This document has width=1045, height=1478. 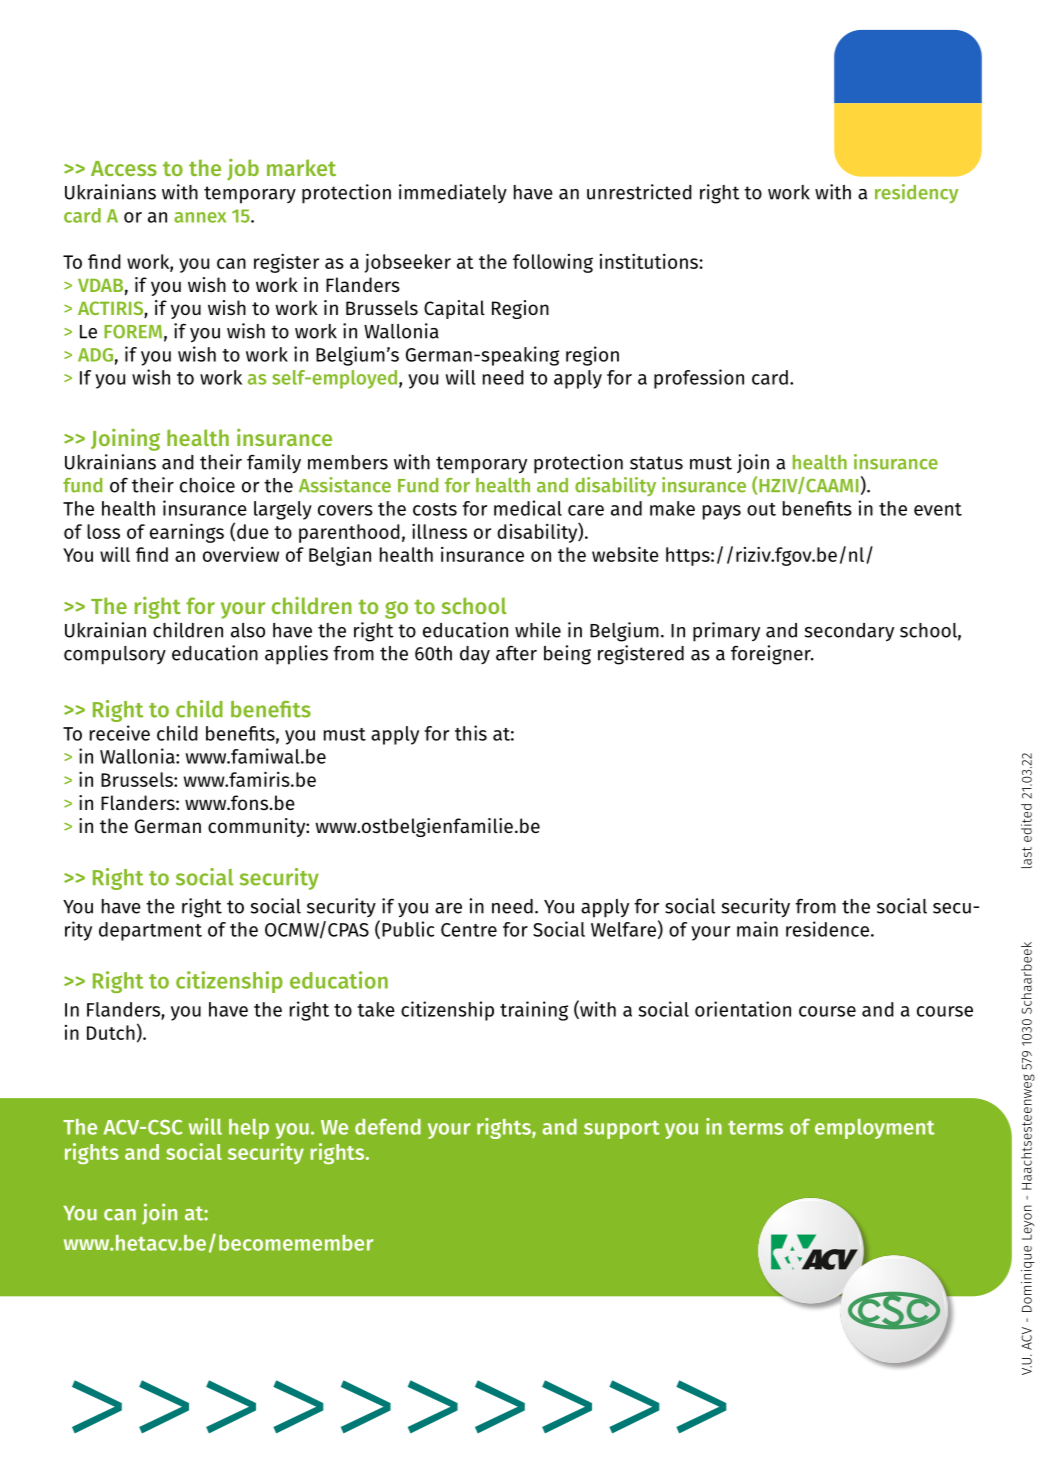 What do you see at coordinates (622, 1130) in the document?
I see `support` at bounding box center [622, 1130].
